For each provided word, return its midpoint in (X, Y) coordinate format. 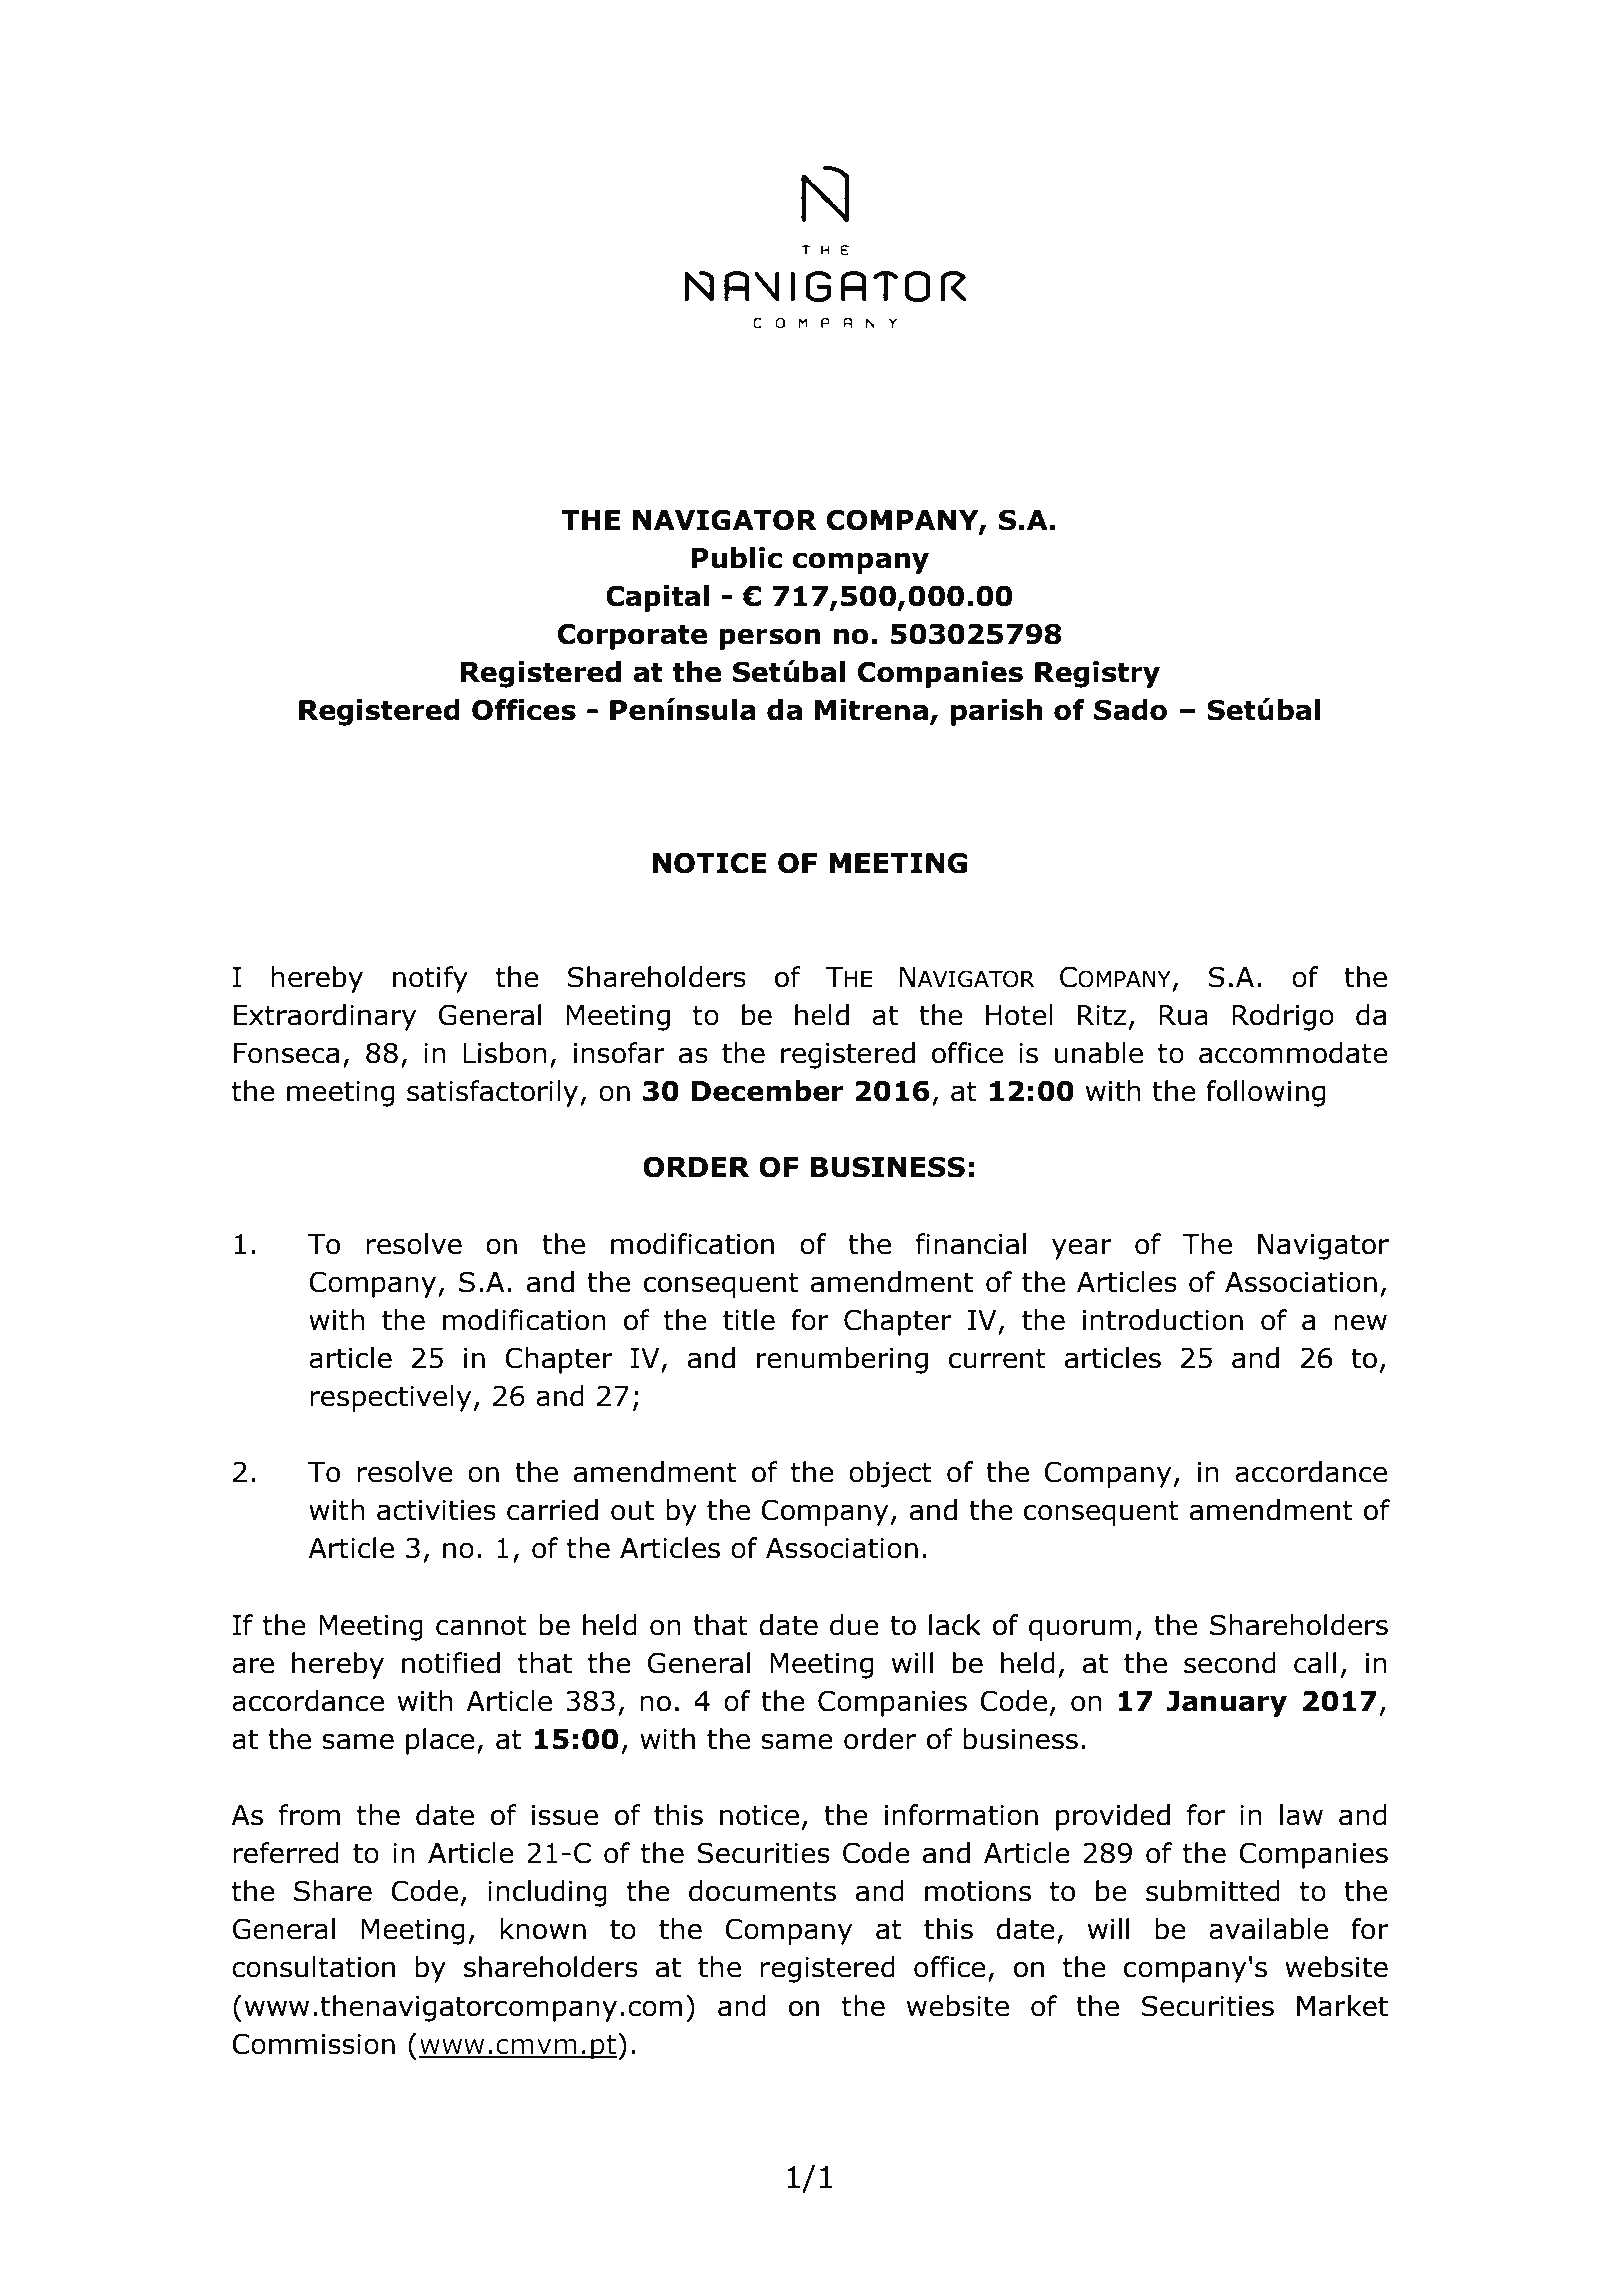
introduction (1163, 1320)
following (1266, 1093)
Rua (1183, 1015)
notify (430, 979)
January (1226, 1704)
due (854, 1625)
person (769, 639)
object (890, 1474)
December (767, 1091)
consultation (313, 1967)
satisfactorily (494, 1093)
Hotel (1019, 1015)
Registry (1097, 674)
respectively (390, 1398)
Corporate (632, 636)
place (440, 1741)
